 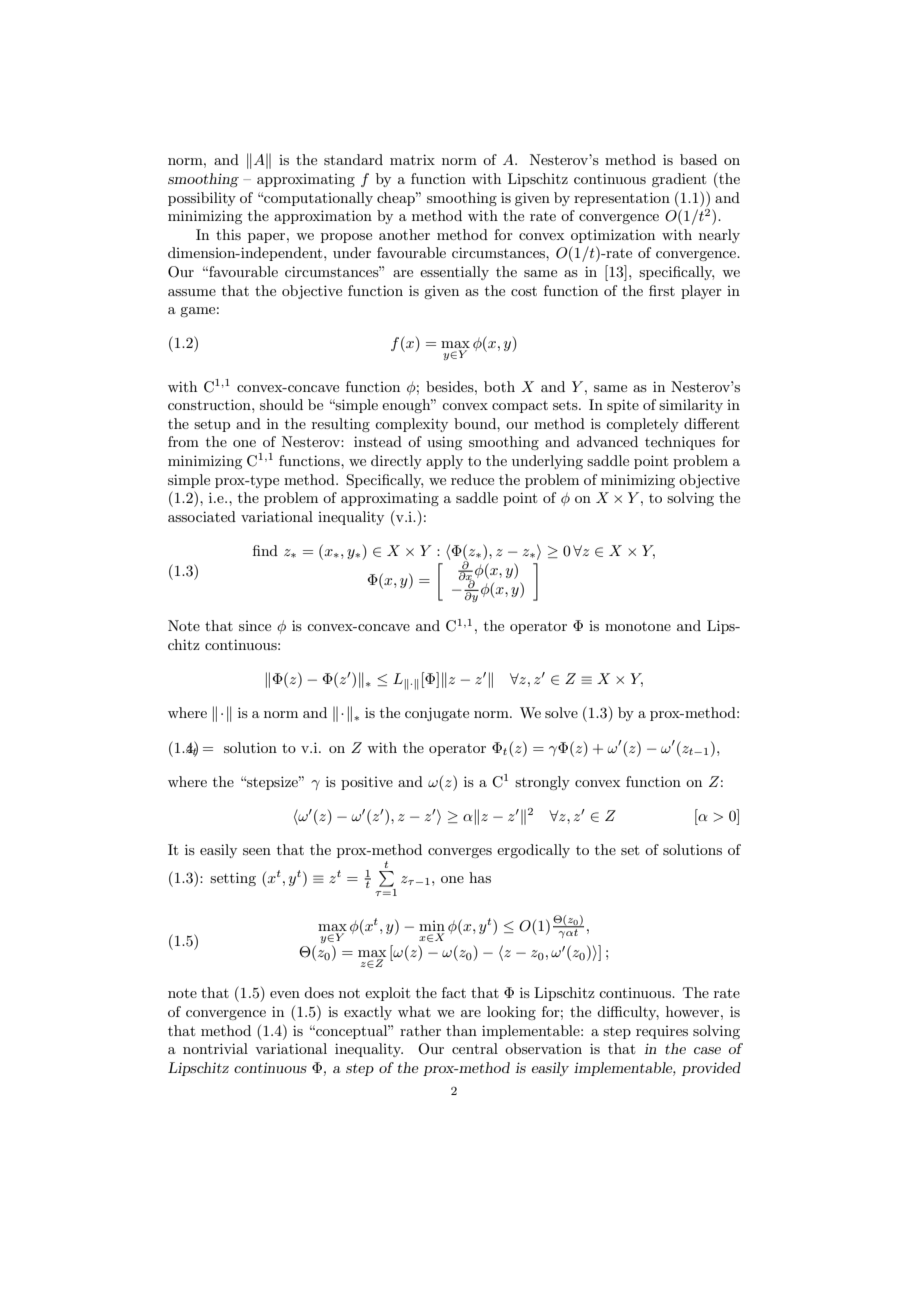 I want to click on solve, so click(x=561, y=712).
